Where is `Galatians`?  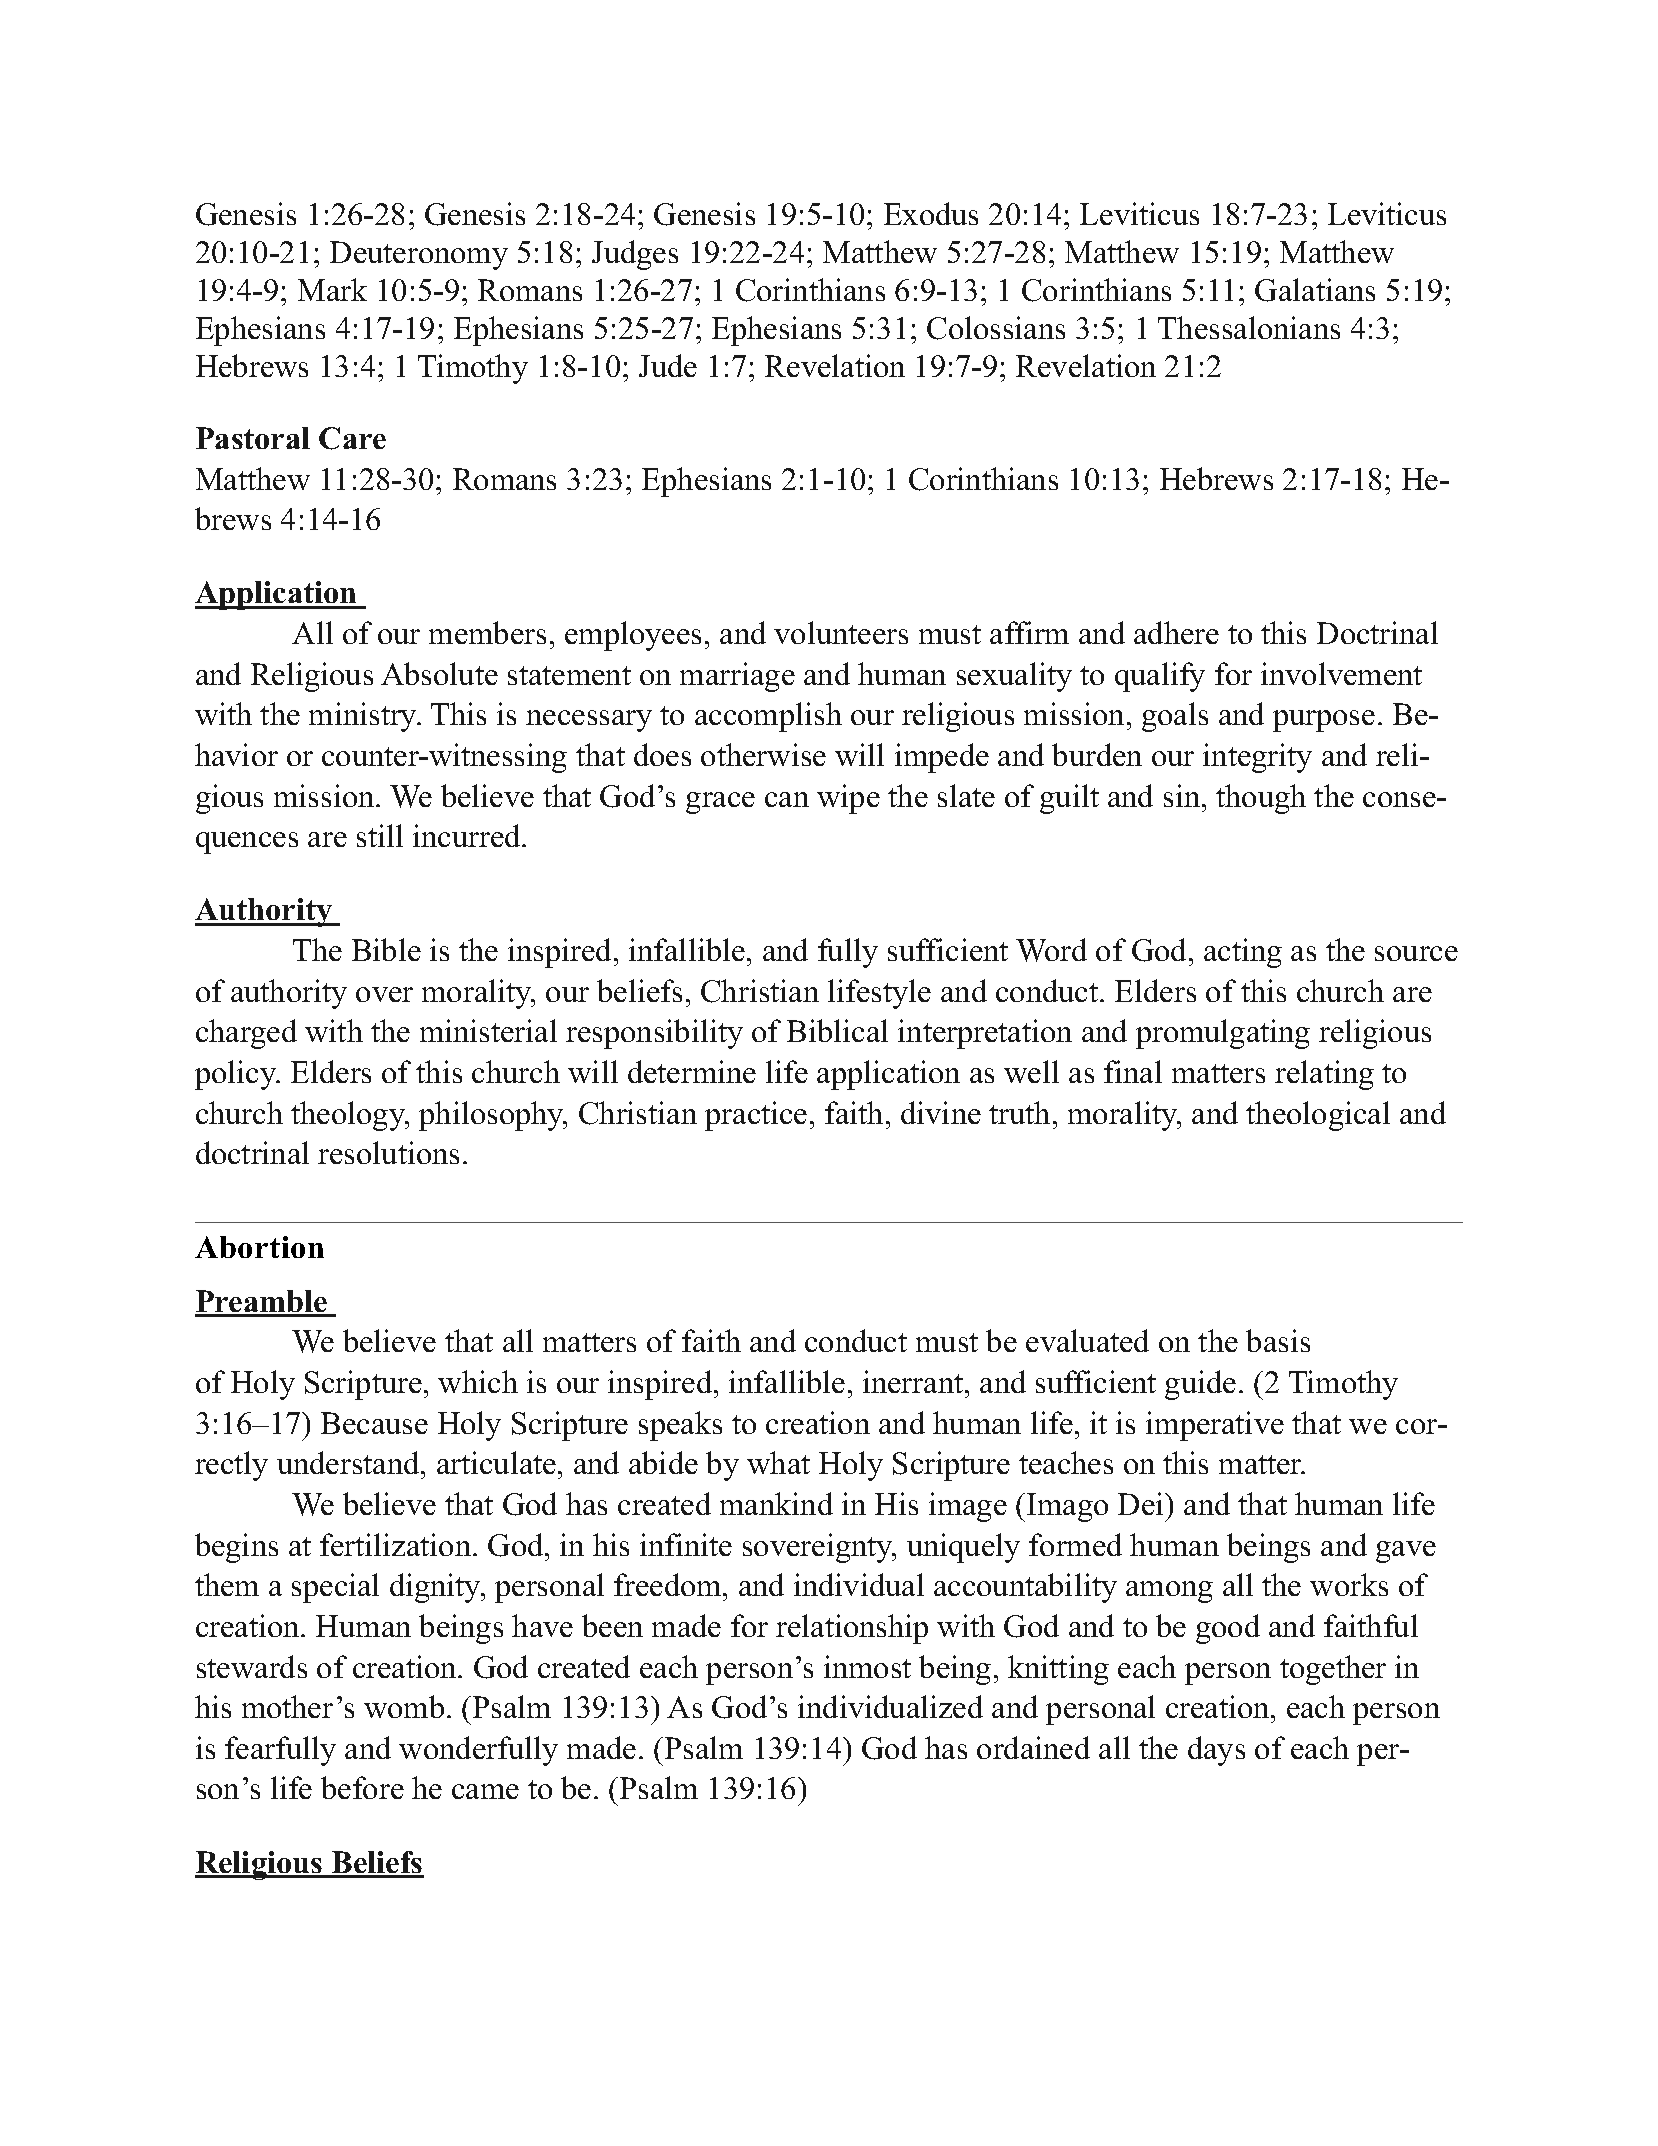 Galatians is located at coordinates (1315, 290).
